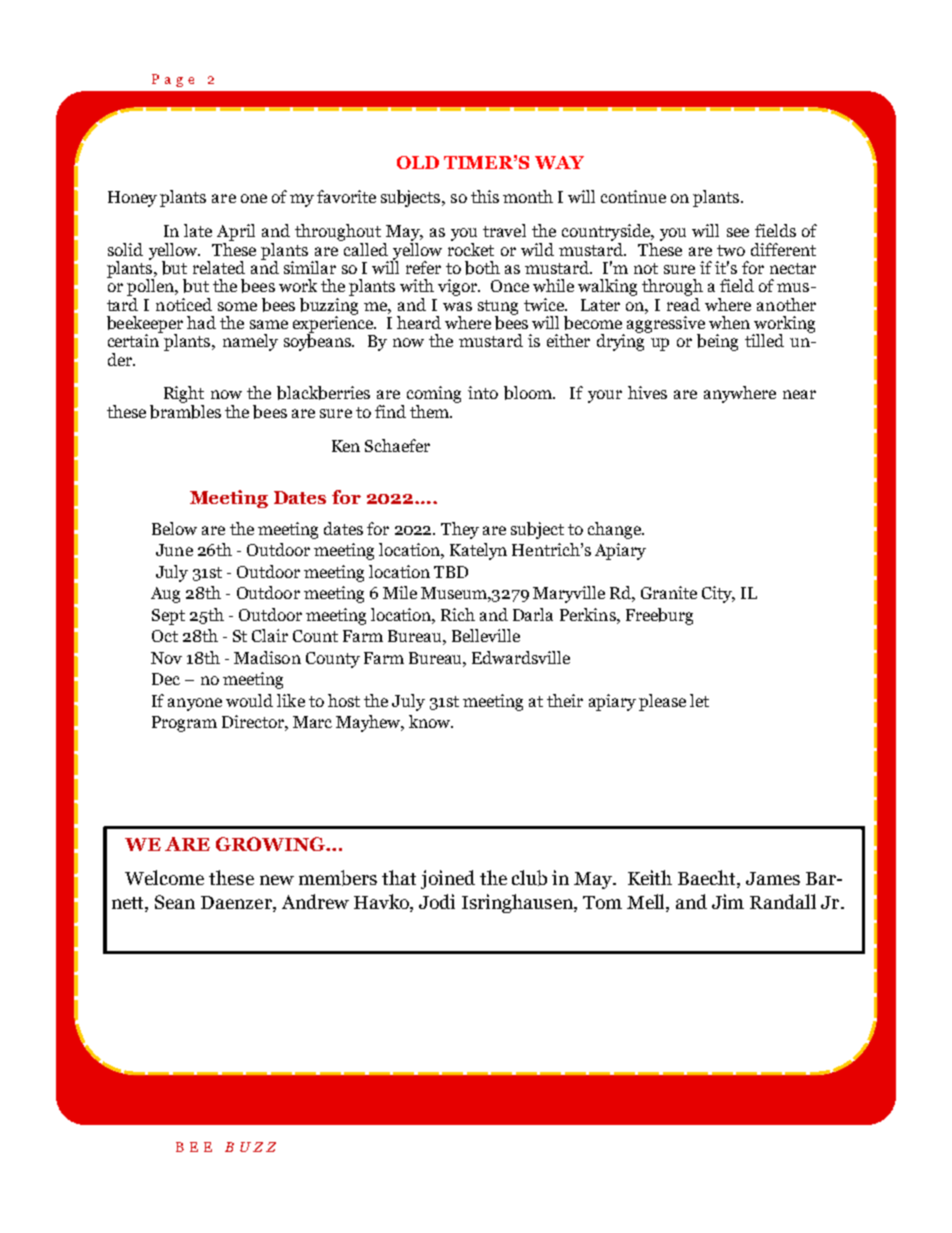 This screenshot has width=952, height=1233. Describe the element at coordinates (699, 700) in the screenshot. I see `let` at that location.
